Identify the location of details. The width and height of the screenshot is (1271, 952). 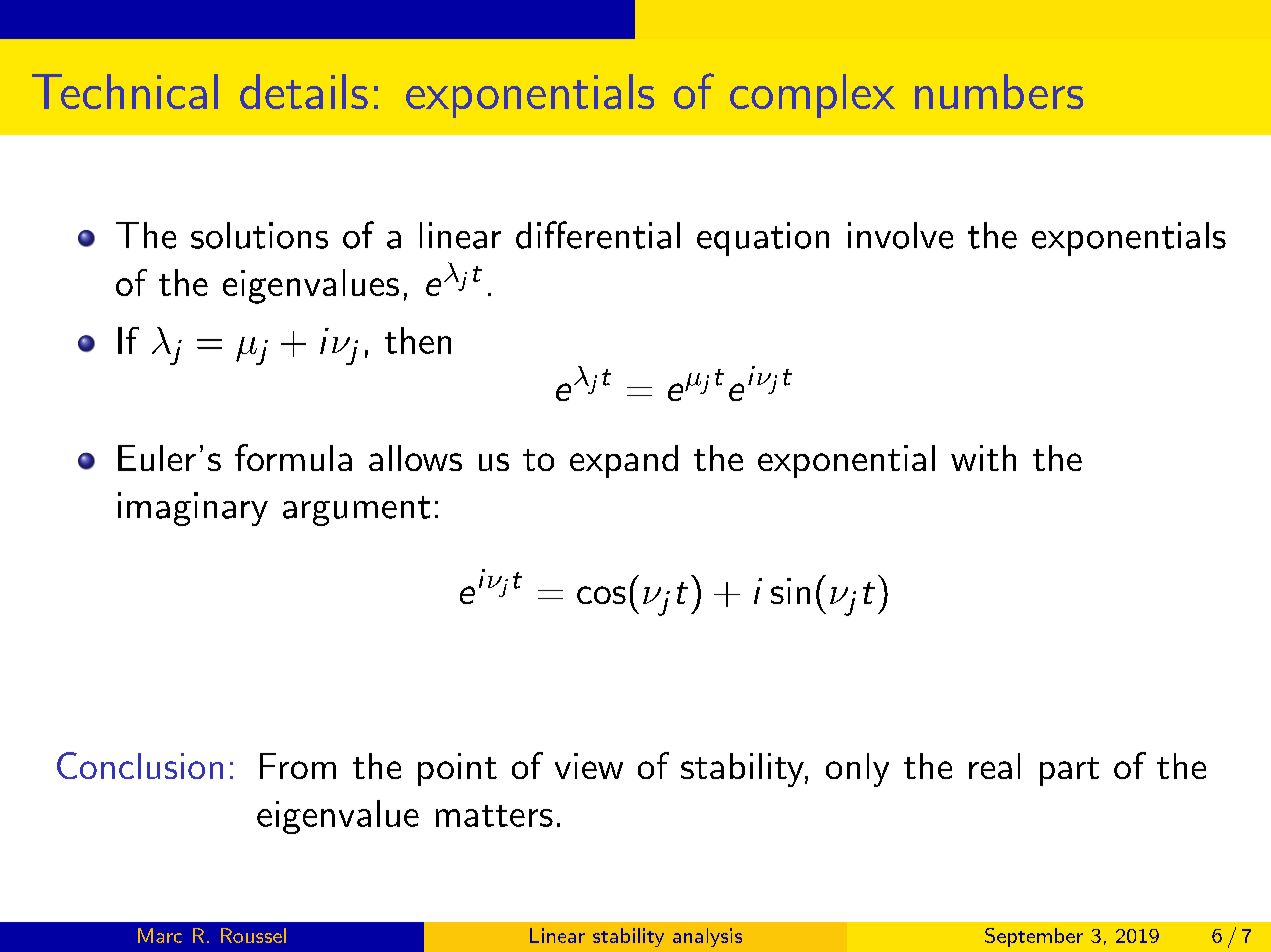
(304, 91).
